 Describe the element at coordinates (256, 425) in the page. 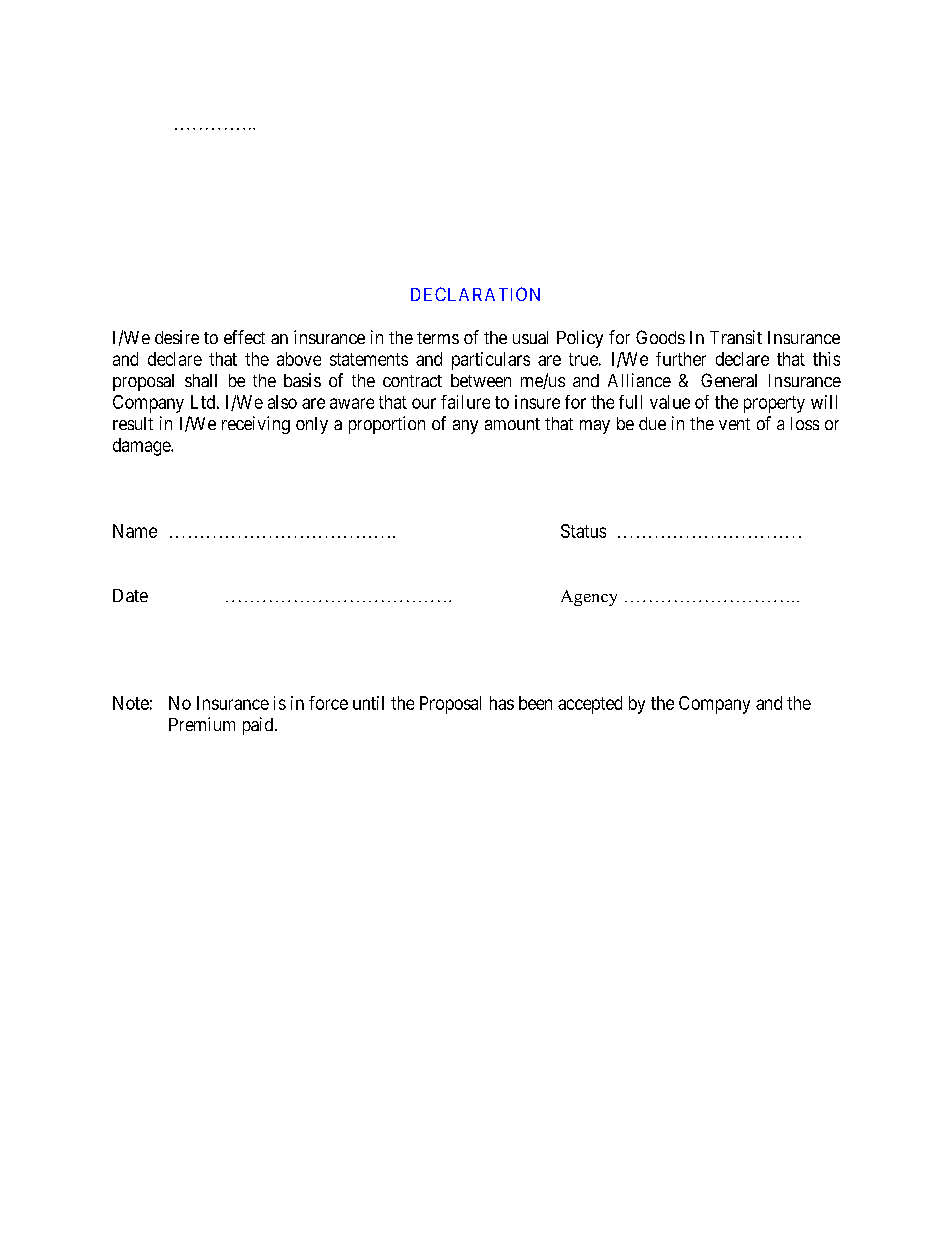

I see `receiving` at that location.
